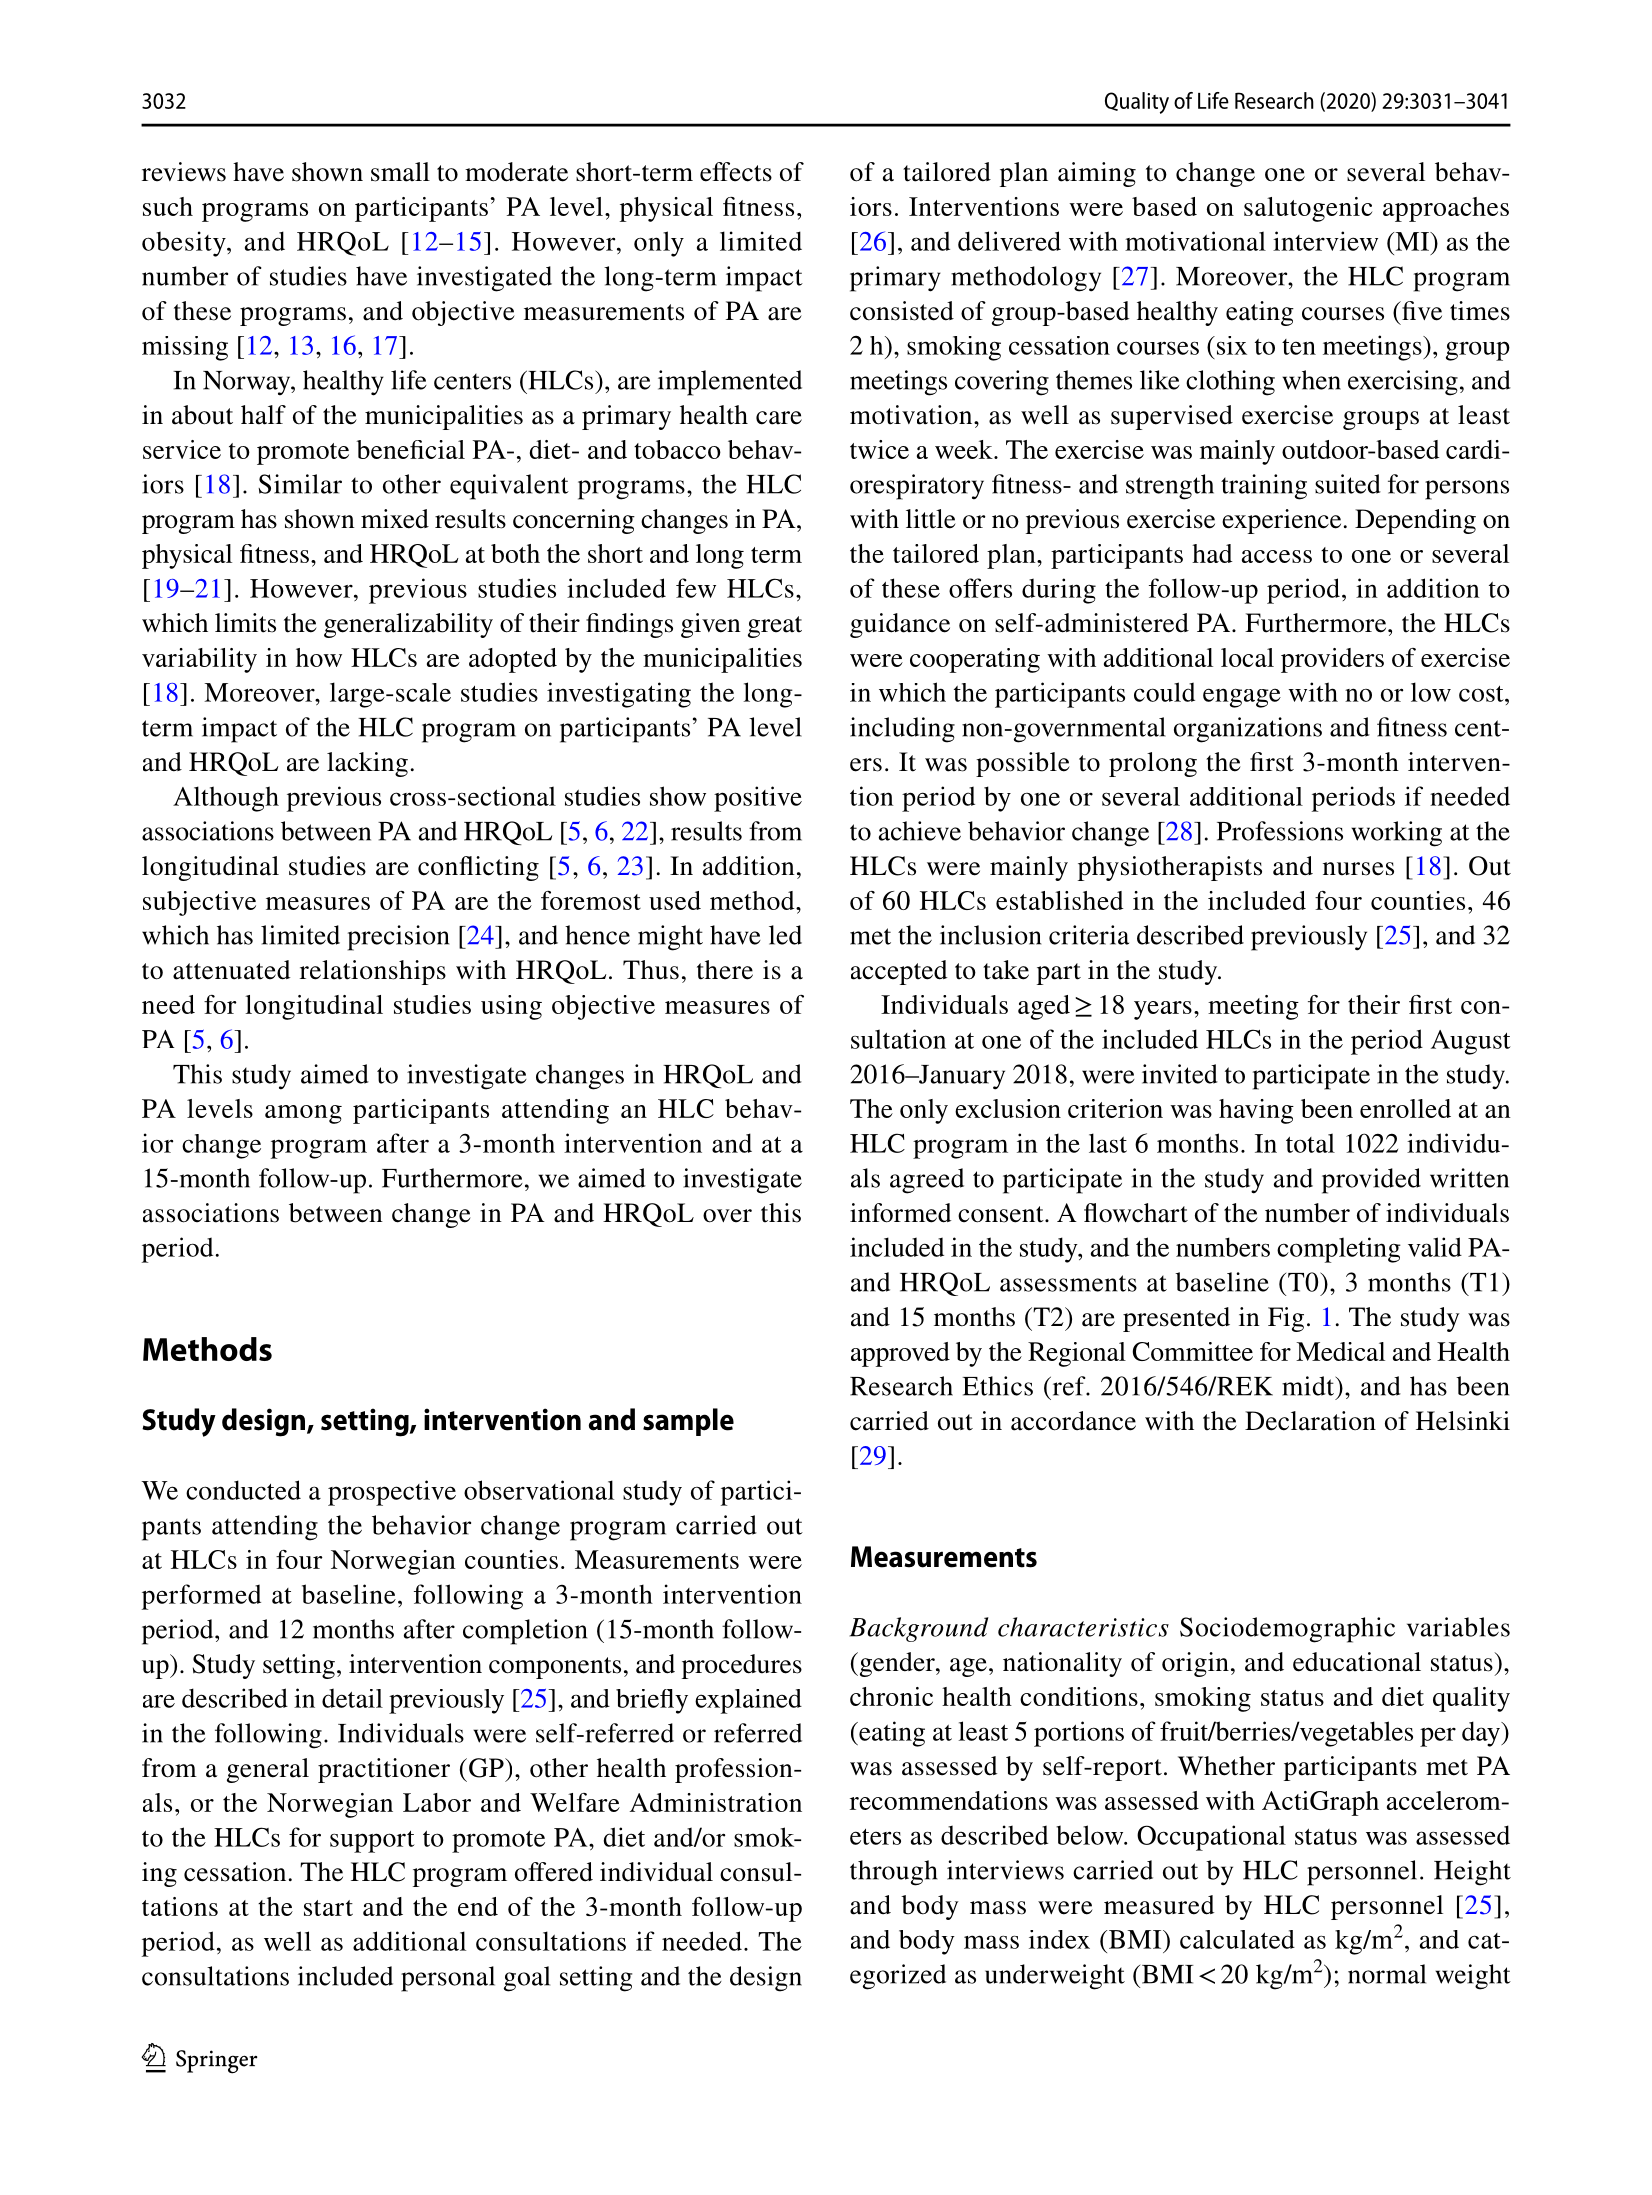 The width and height of the page is (1652, 2195). Describe the element at coordinates (919, 1629) in the page. I see `Background` at that location.
